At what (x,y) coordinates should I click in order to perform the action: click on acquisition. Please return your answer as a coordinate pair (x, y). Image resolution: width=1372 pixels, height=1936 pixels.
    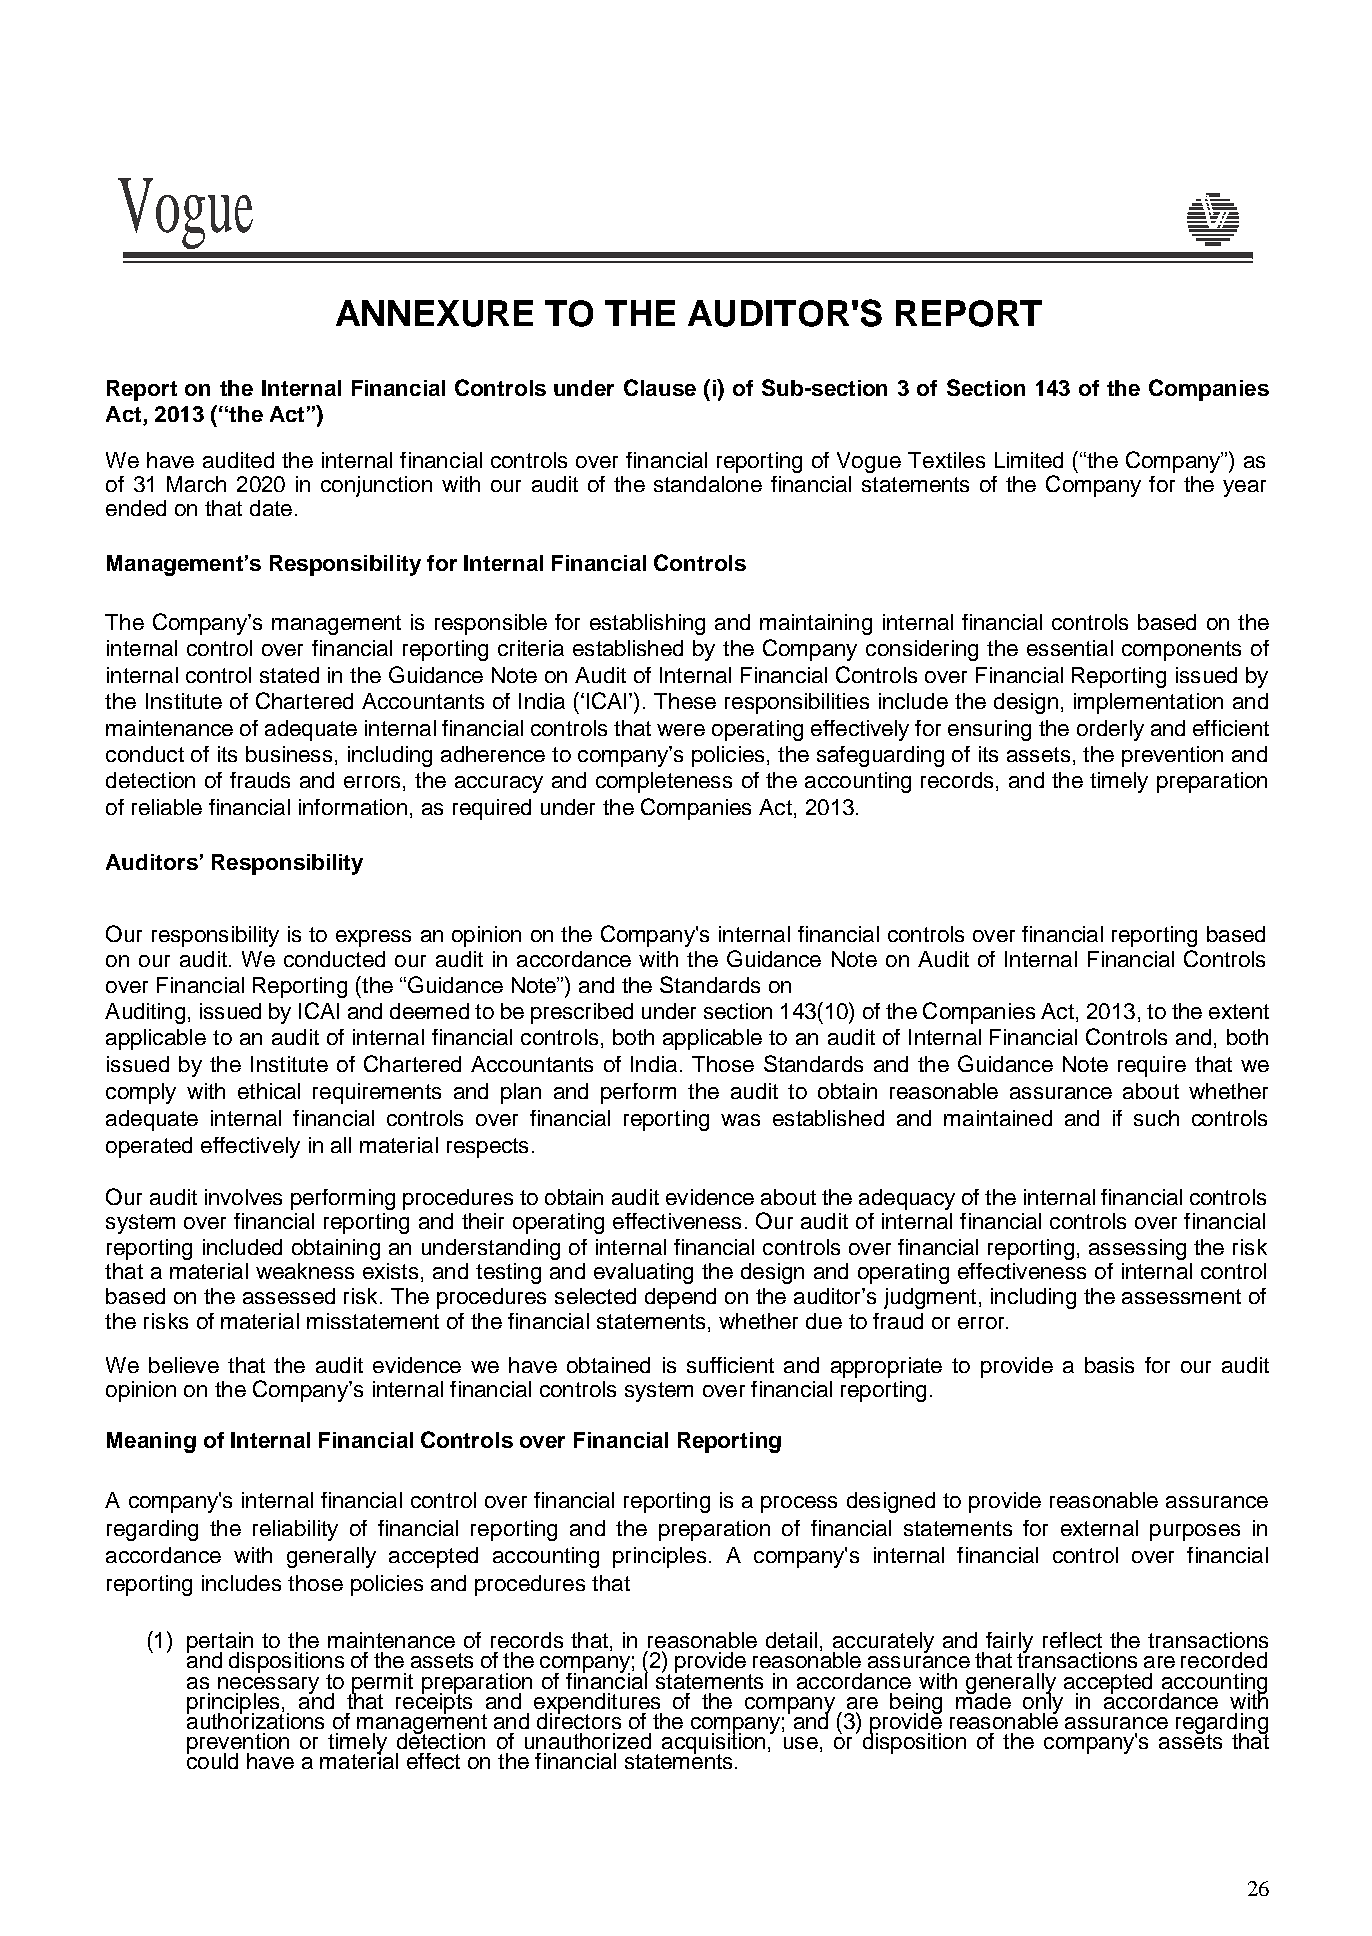
    Looking at the image, I should click on (713, 1743).
